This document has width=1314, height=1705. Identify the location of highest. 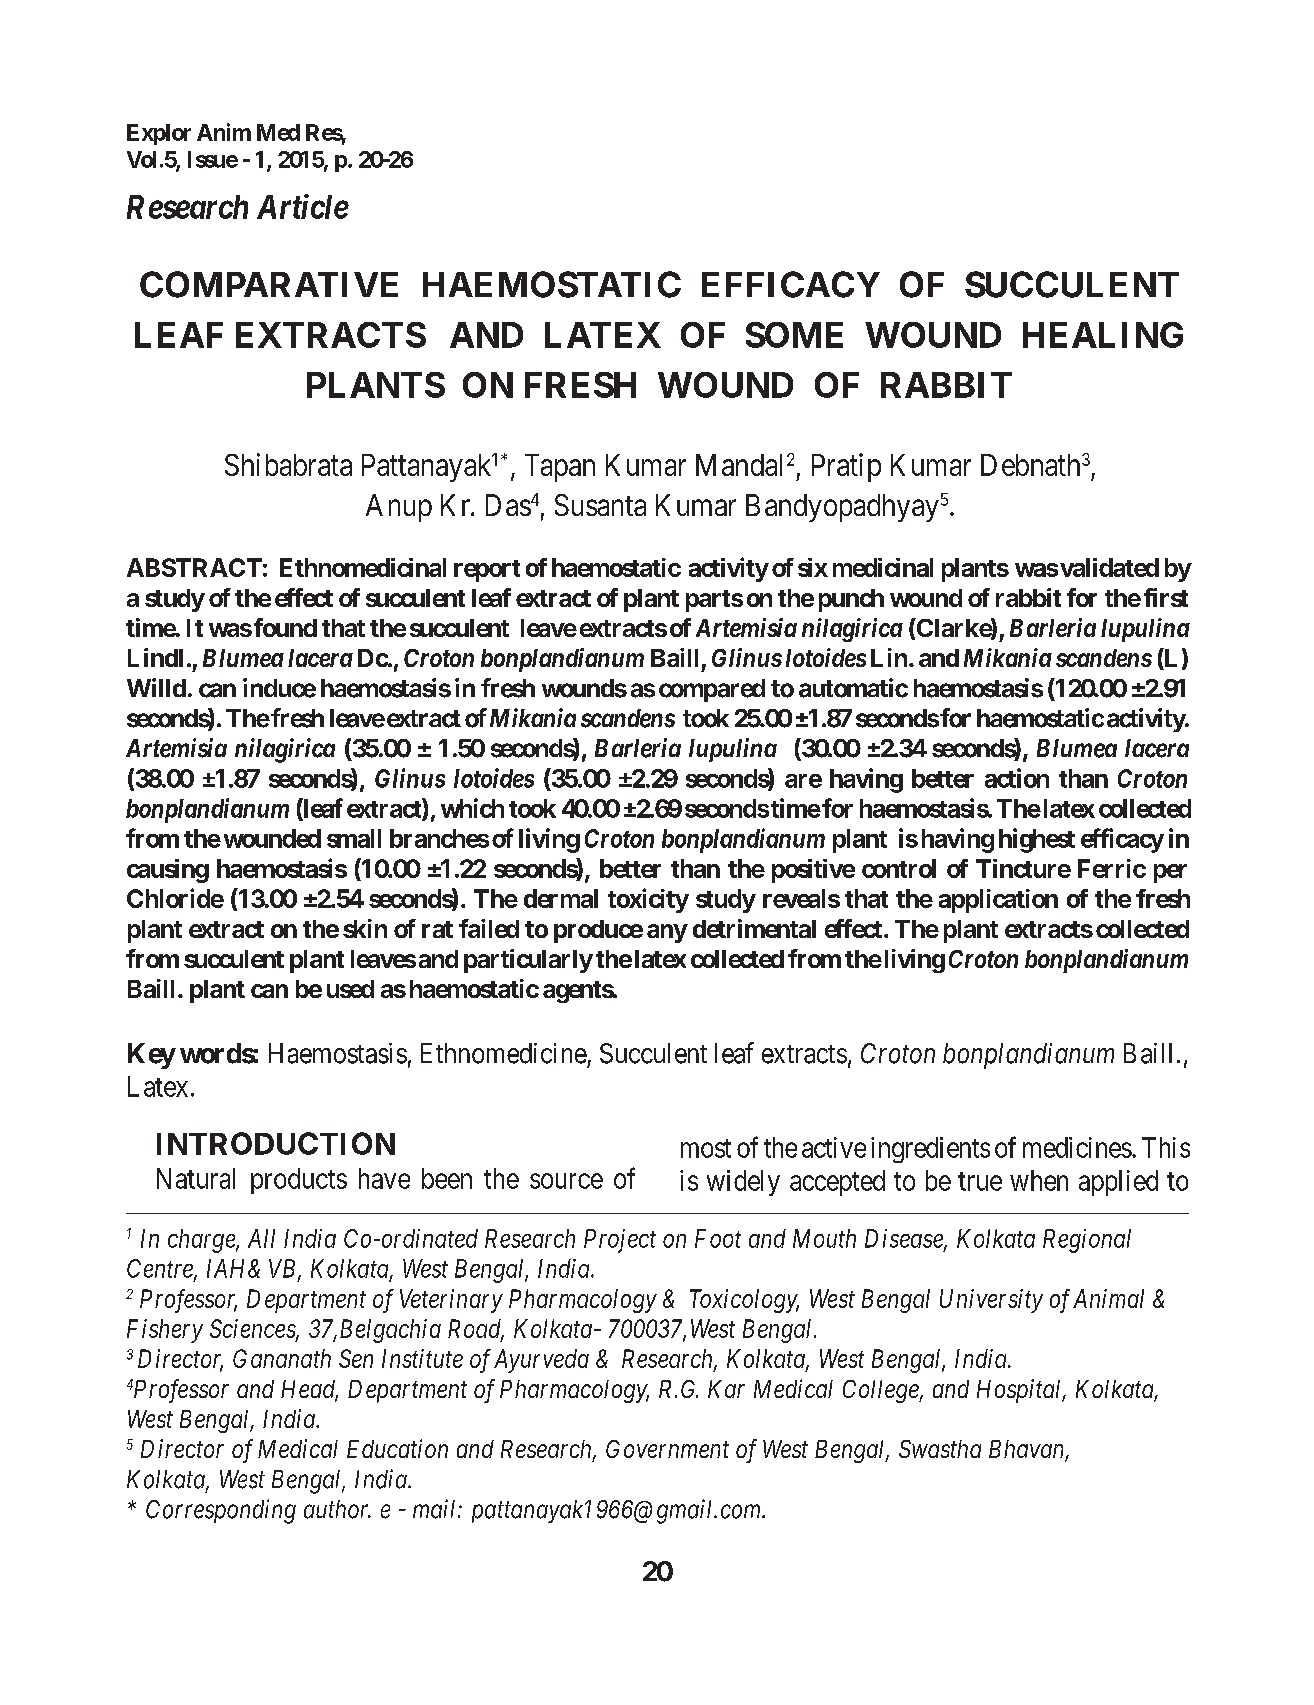
(1037, 840).
